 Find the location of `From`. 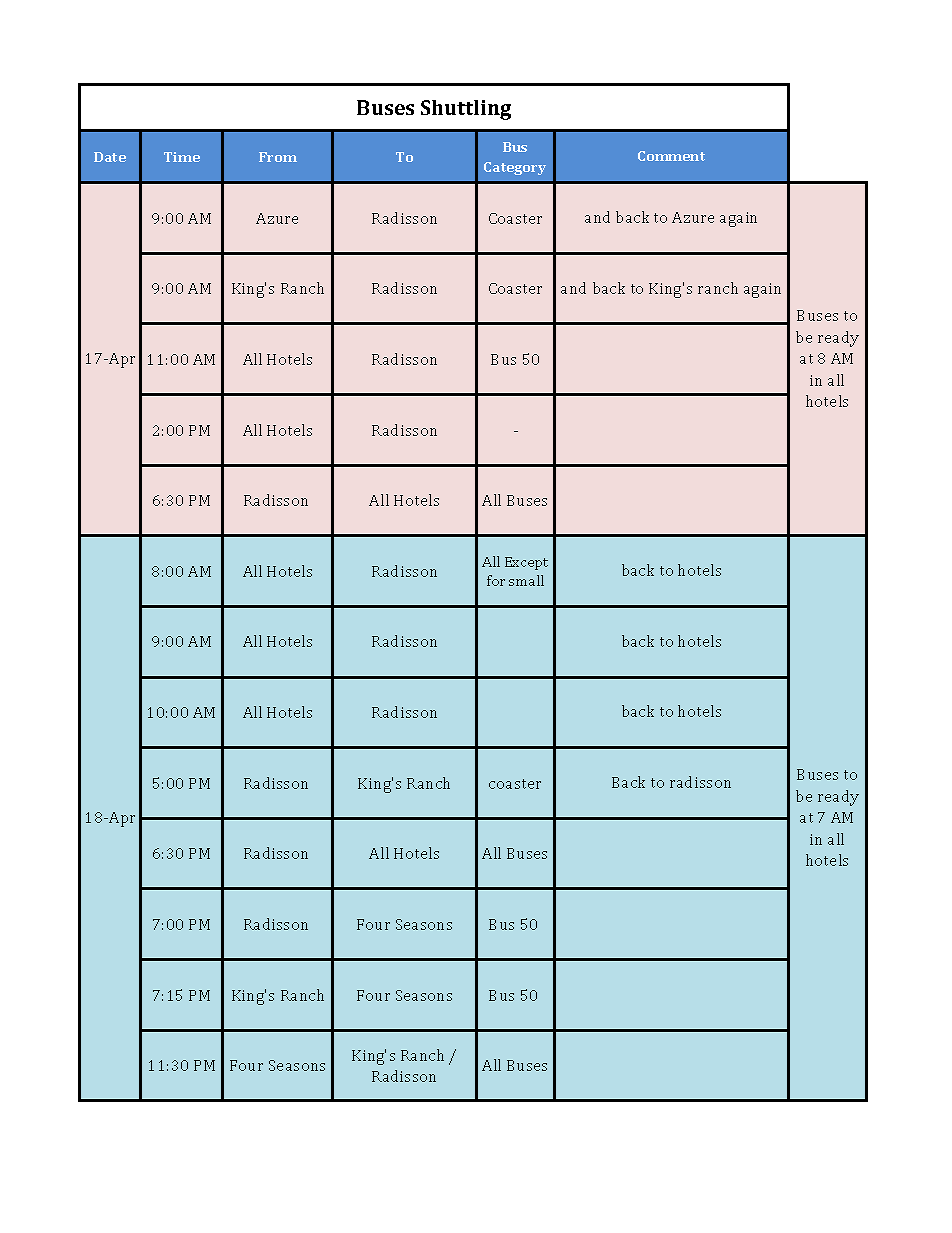

From is located at coordinates (278, 157).
